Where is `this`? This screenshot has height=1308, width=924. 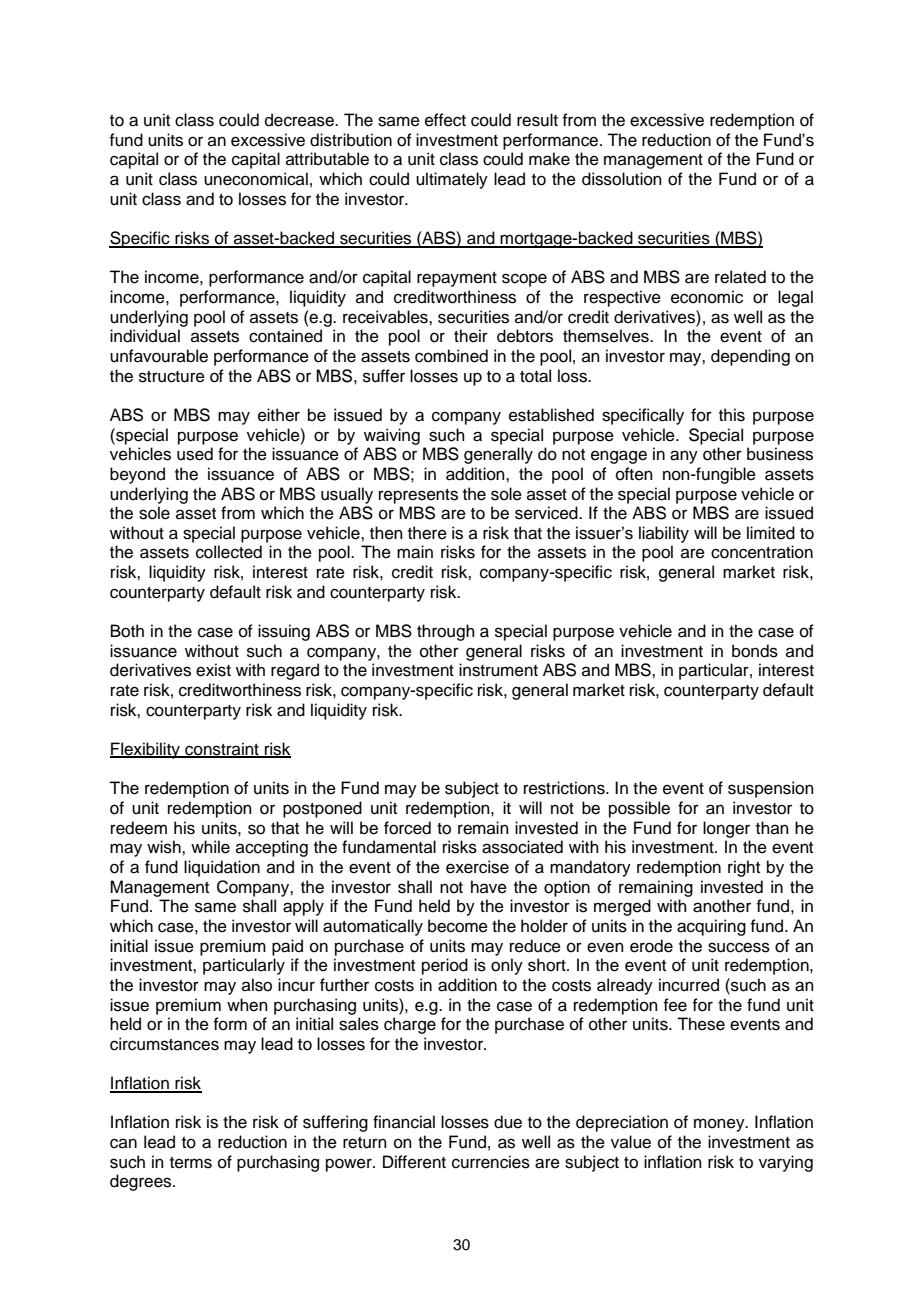 this is located at coordinates (732, 415).
